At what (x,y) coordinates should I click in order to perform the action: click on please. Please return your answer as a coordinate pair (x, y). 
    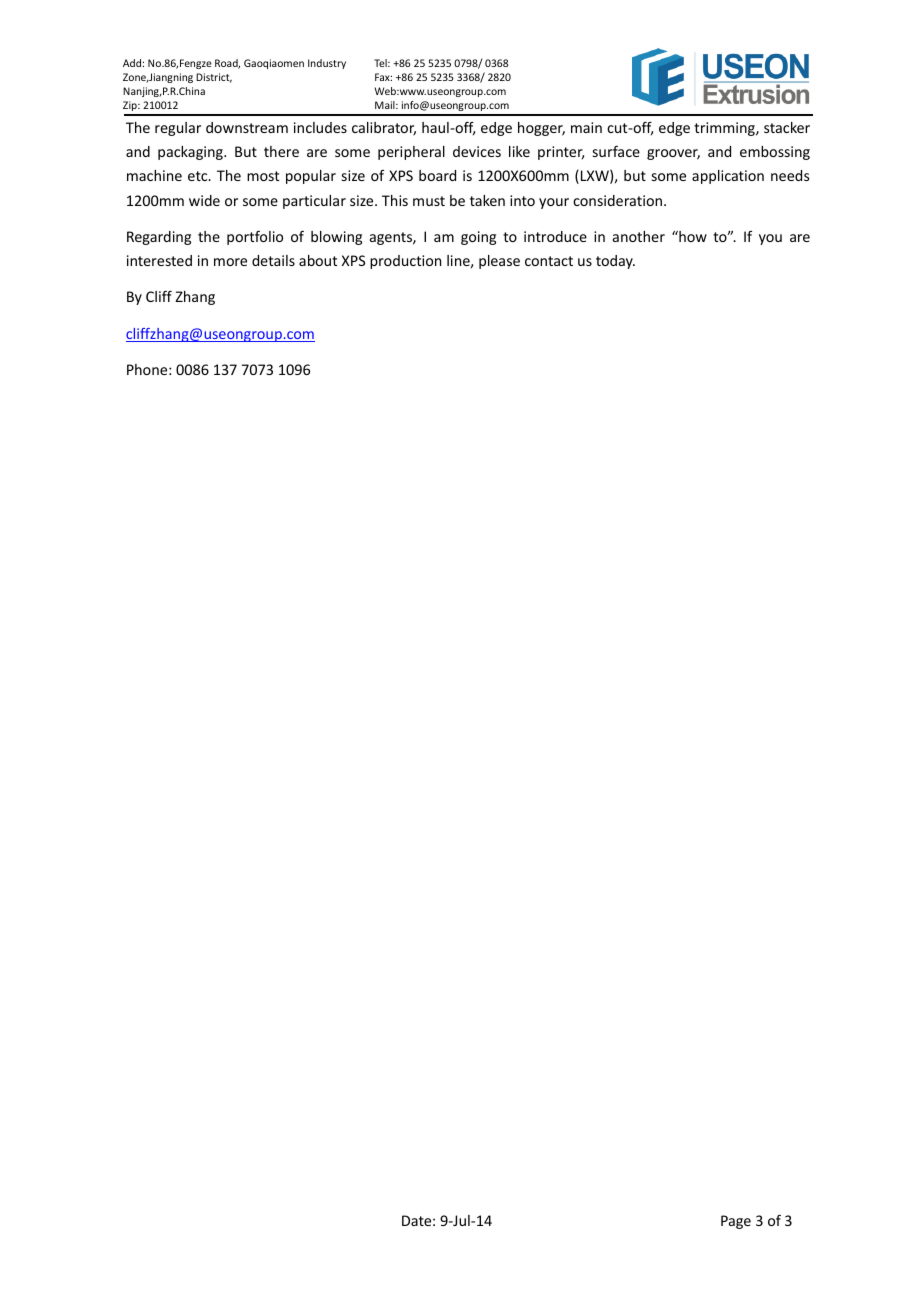
    Looking at the image, I should click on (499, 262).
